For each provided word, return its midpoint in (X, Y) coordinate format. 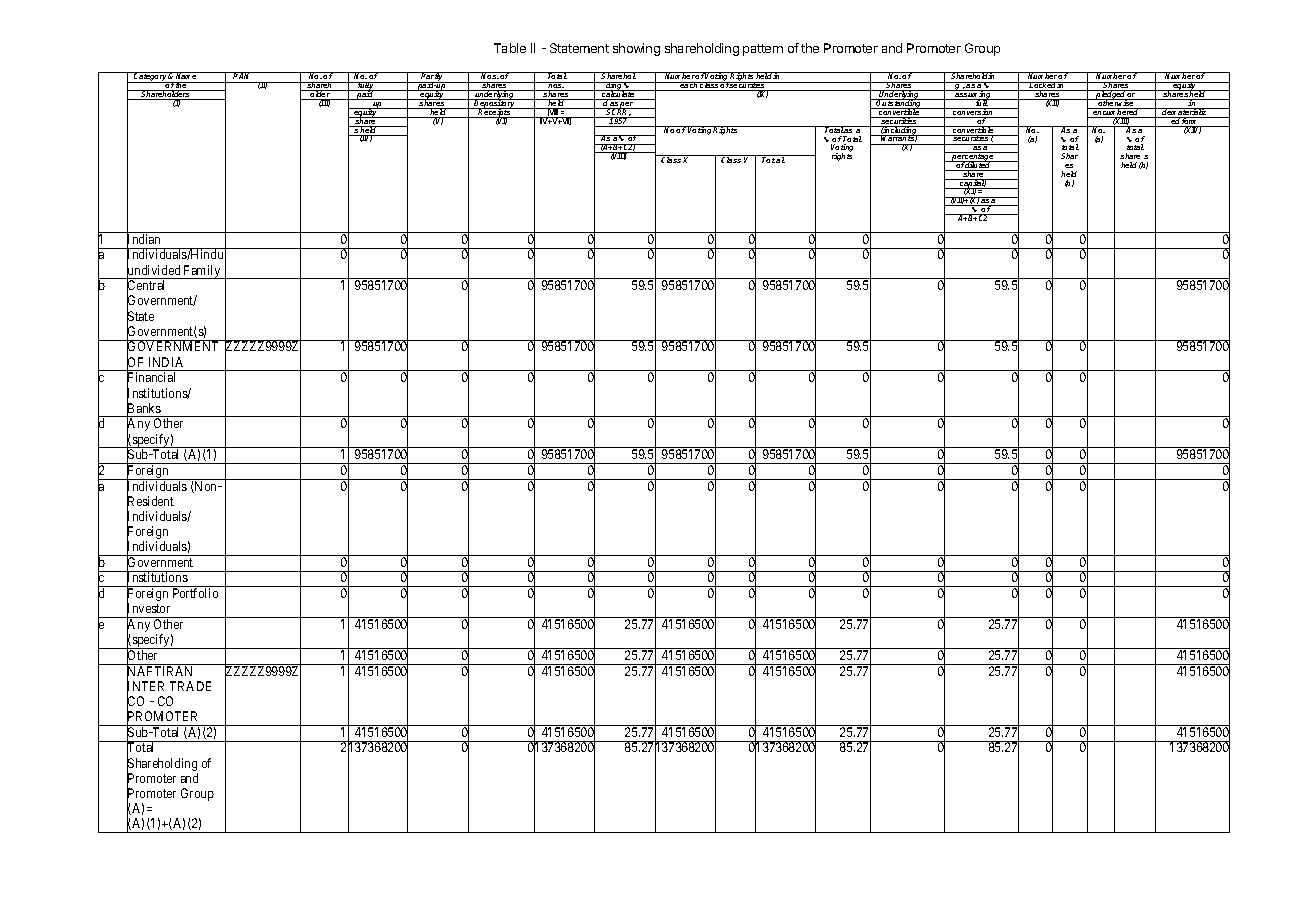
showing (636, 49)
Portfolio (195, 593)
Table (510, 48)
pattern (763, 50)
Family (202, 272)
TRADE (190, 686)
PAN (242, 75)
